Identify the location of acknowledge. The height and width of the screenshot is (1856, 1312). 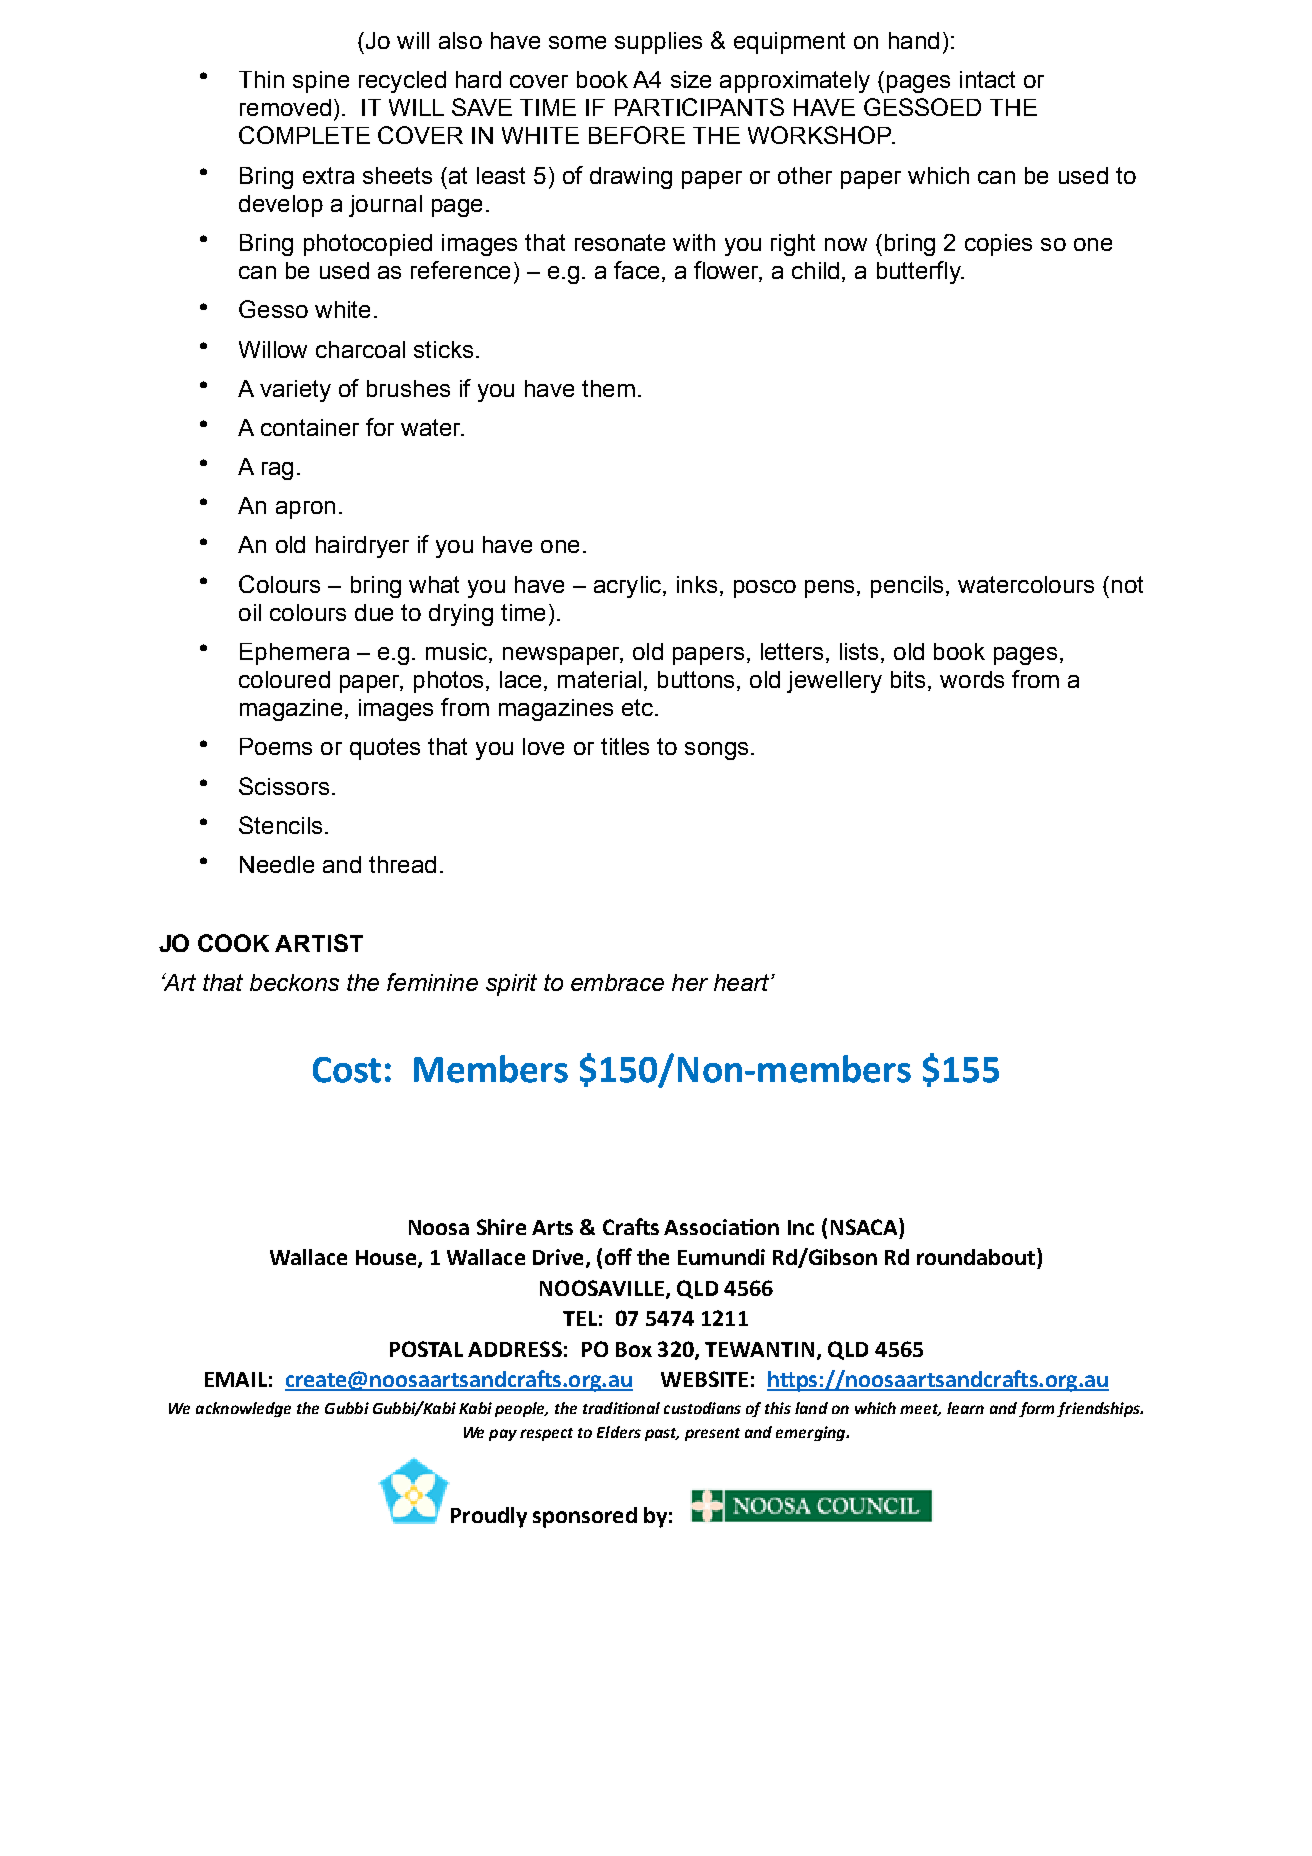
(243, 1409).
